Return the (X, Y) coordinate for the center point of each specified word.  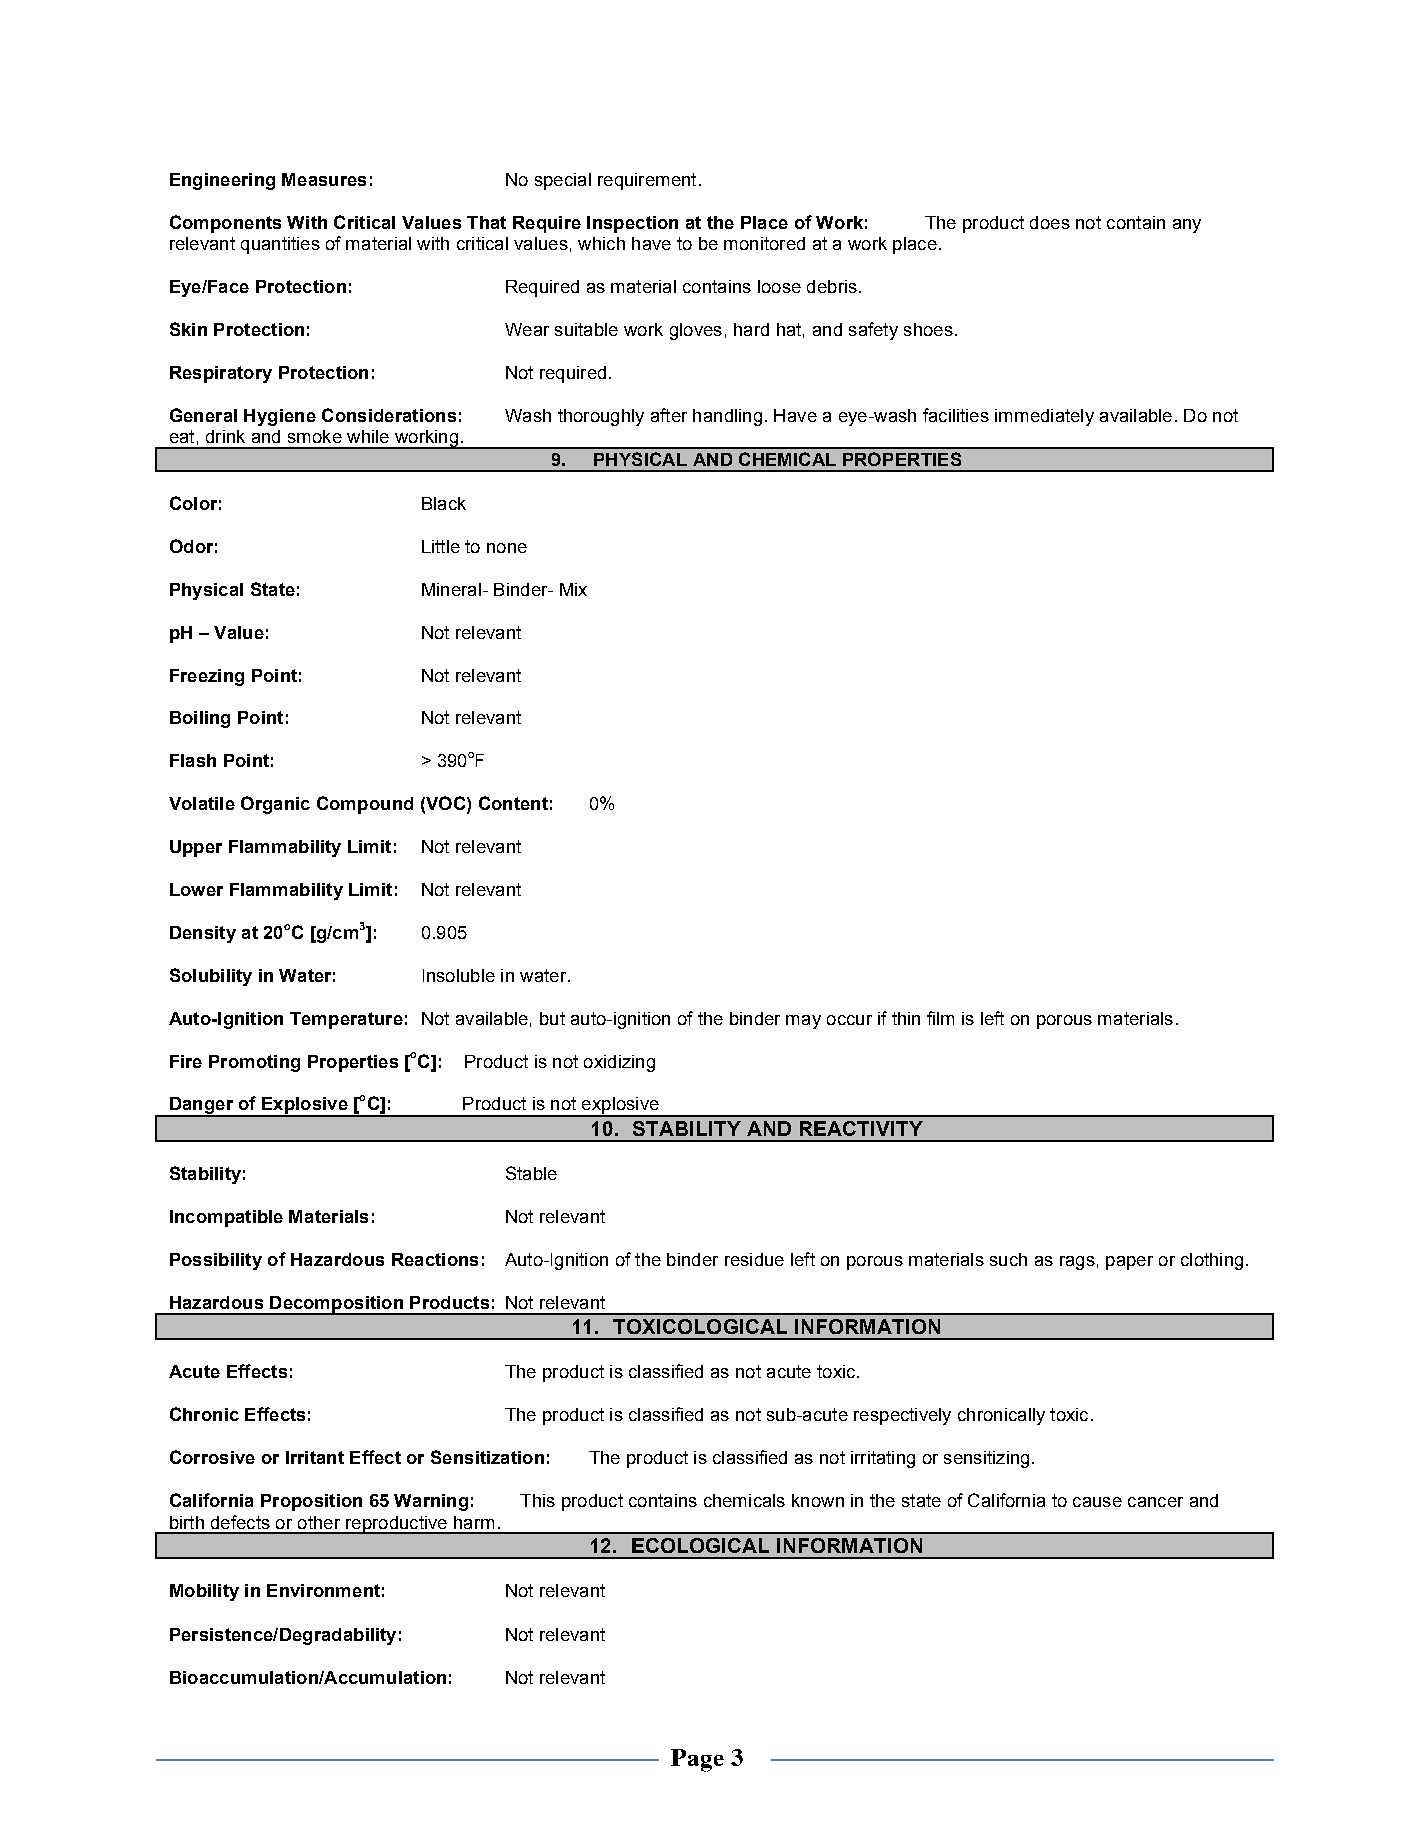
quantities (280, 245)
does (1050, 222)
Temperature (346, 1020)
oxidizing (619, 1063)
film (940, 1018)
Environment (323, 1590)
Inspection (632, 224)
